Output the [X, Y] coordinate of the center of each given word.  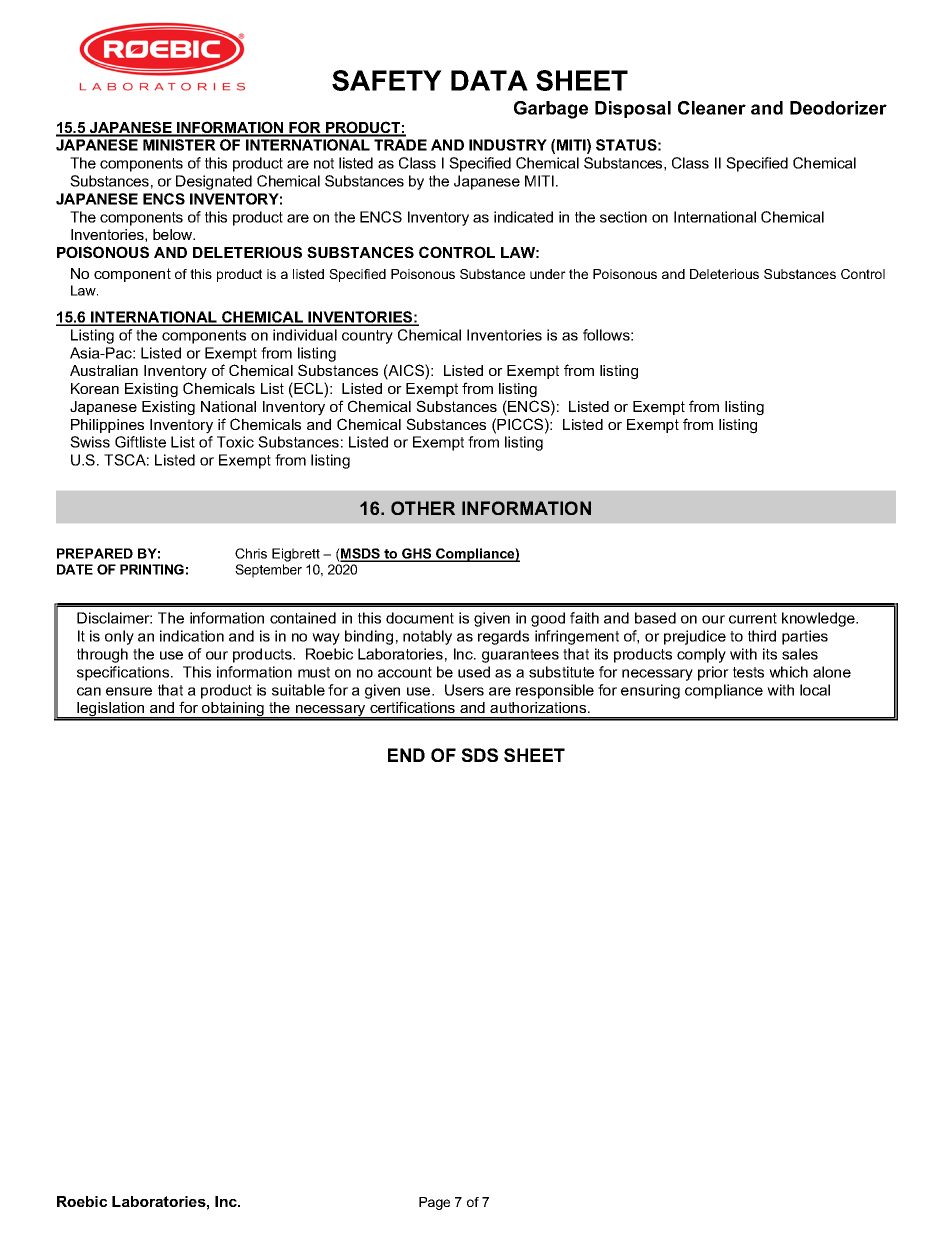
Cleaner [712, 108]
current [753, 618]
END [406, 755]
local [815, 690]
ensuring [650, 691]
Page [434, 1203]
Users [464, 690]
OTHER [423, 508]
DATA [489, 80]
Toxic [235, 442]
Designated [214, 182]
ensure [129, 691]
